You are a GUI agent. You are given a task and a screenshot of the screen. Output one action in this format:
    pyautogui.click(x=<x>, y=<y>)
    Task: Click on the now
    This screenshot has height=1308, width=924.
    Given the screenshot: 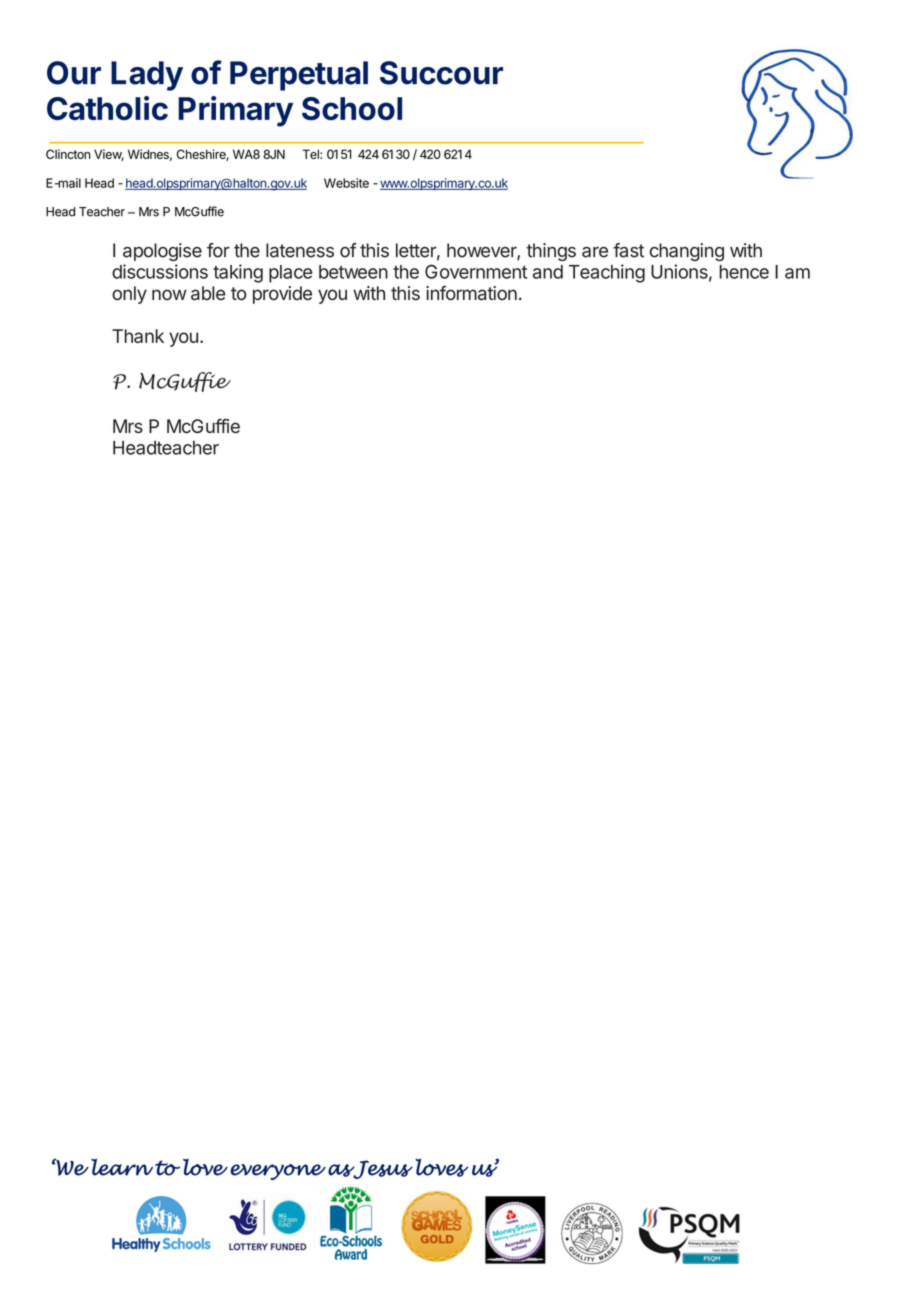 What is the action you would take?
    pyautogui.click(x=169, y=294)
